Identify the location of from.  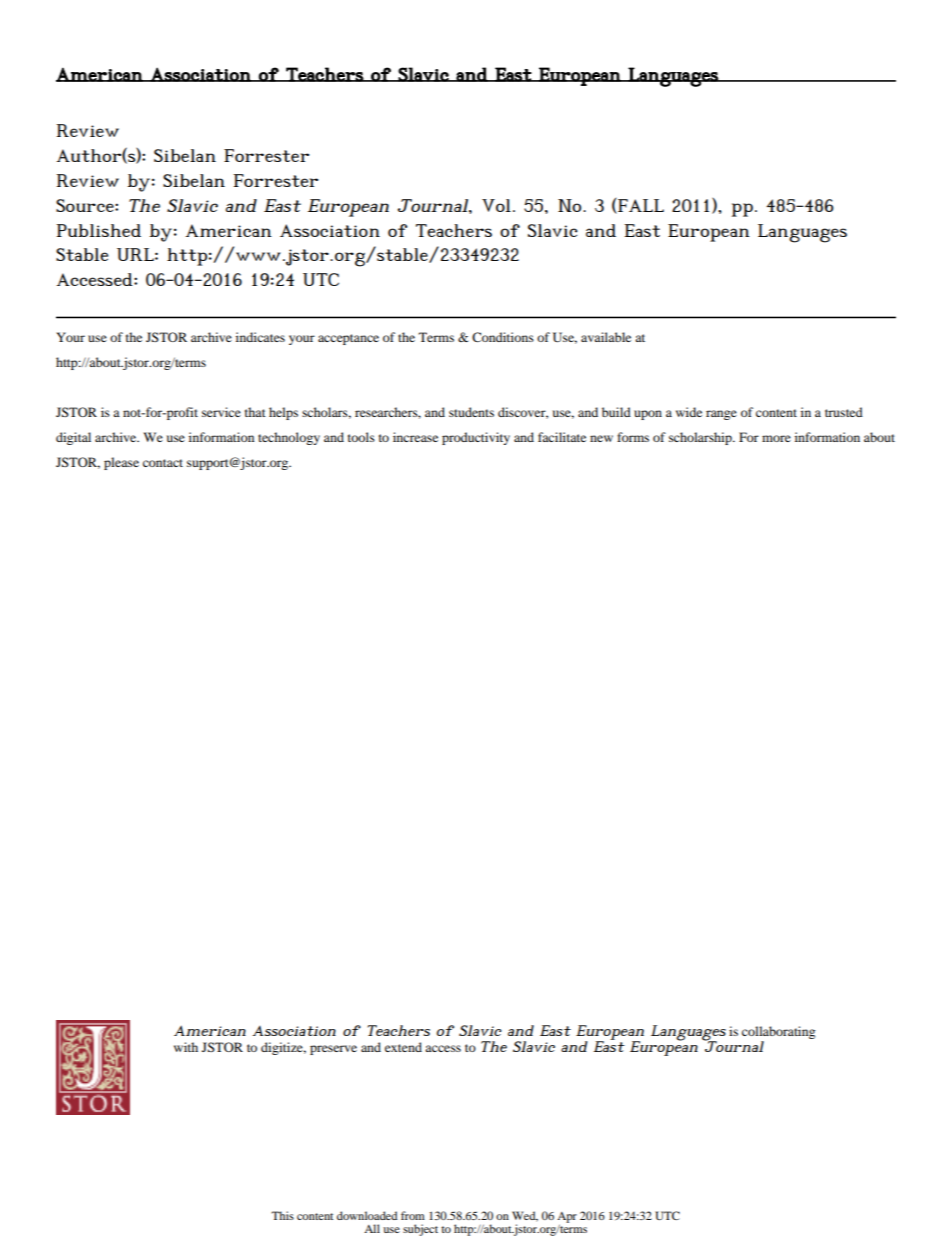
(413, 1215).
